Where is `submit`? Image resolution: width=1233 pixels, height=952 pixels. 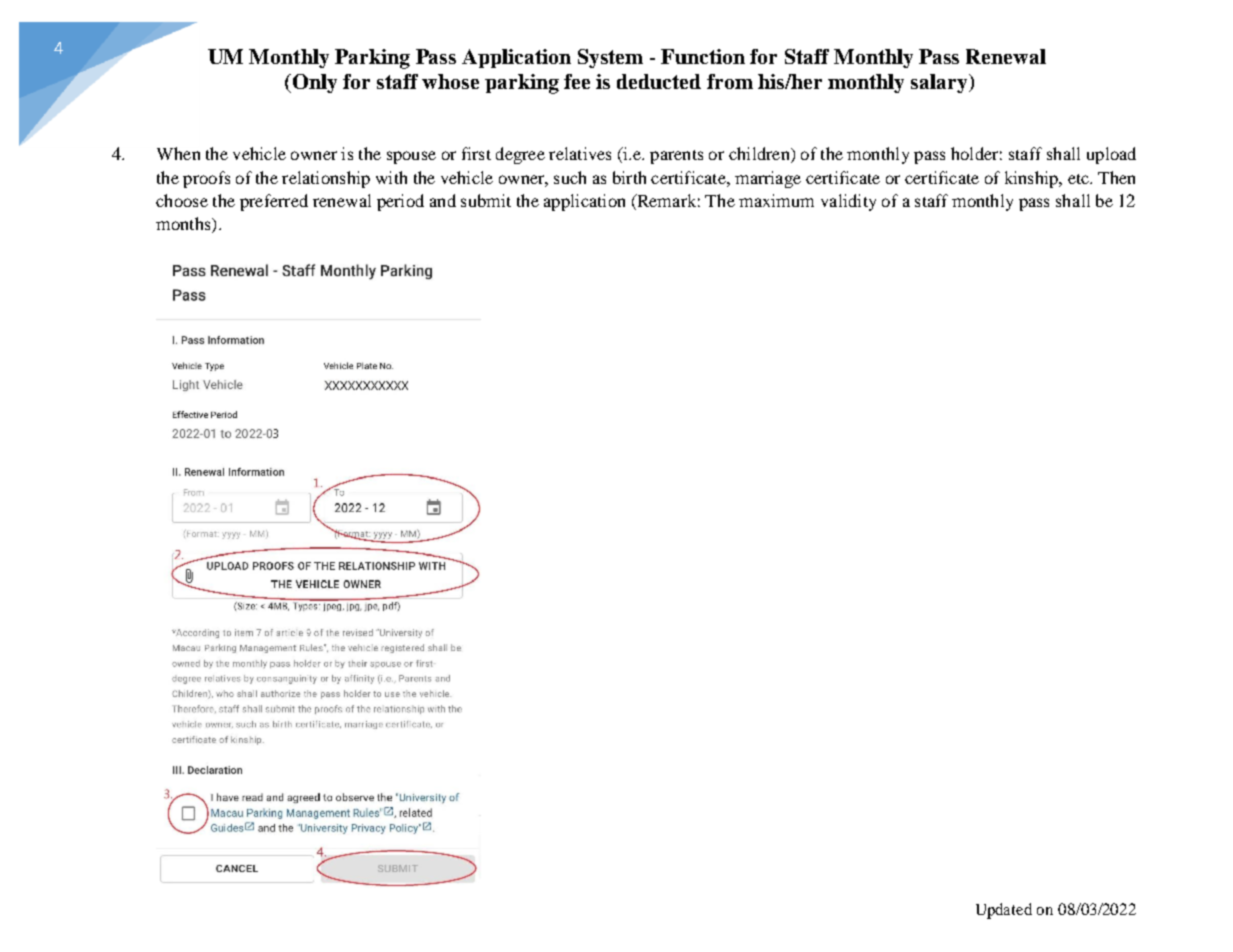
submit is located at coordinates (486, 200).
